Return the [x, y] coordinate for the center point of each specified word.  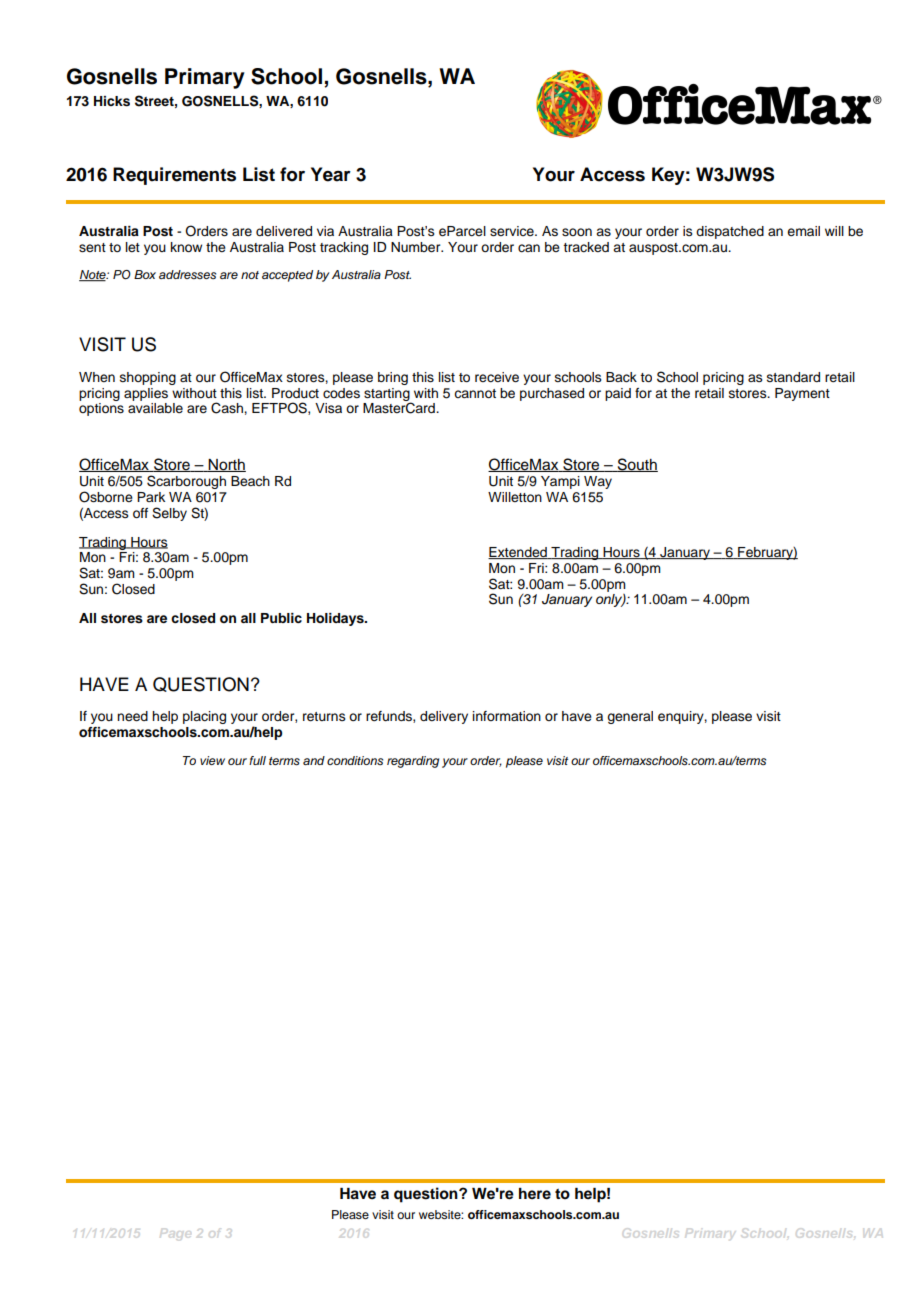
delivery [444, 717]
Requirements [174, 176]
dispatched [730, 232]
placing [204, 717]
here [535, 1194]
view [212, 760]
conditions [355, 760]
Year [331, 174]
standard [793, 377]
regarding [413, 762]
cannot [475, 393]
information [507, 716]
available [155, 408]
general [630, 717]
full [257, 760]
